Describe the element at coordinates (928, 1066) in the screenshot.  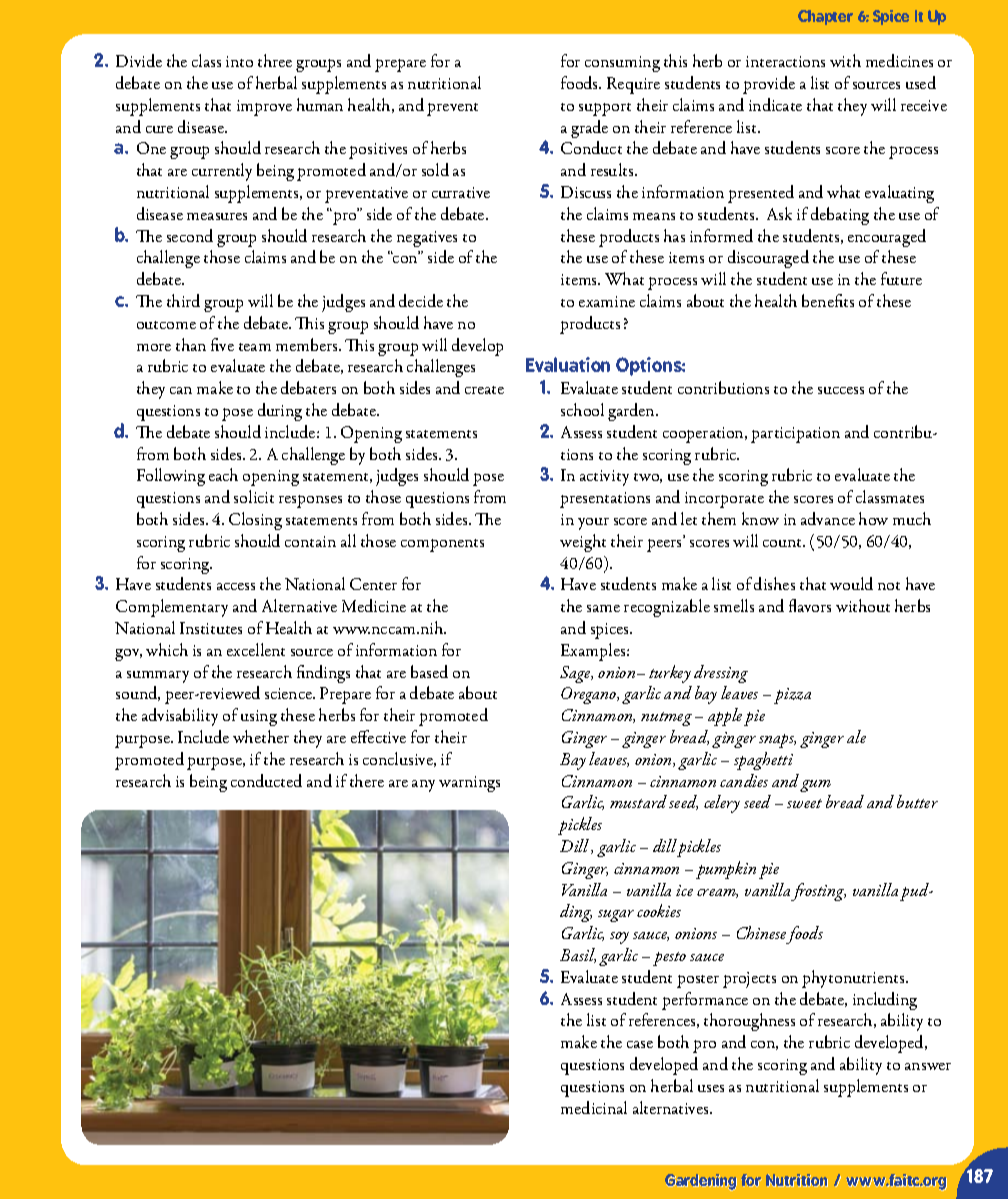
I see `answer` at that location.
